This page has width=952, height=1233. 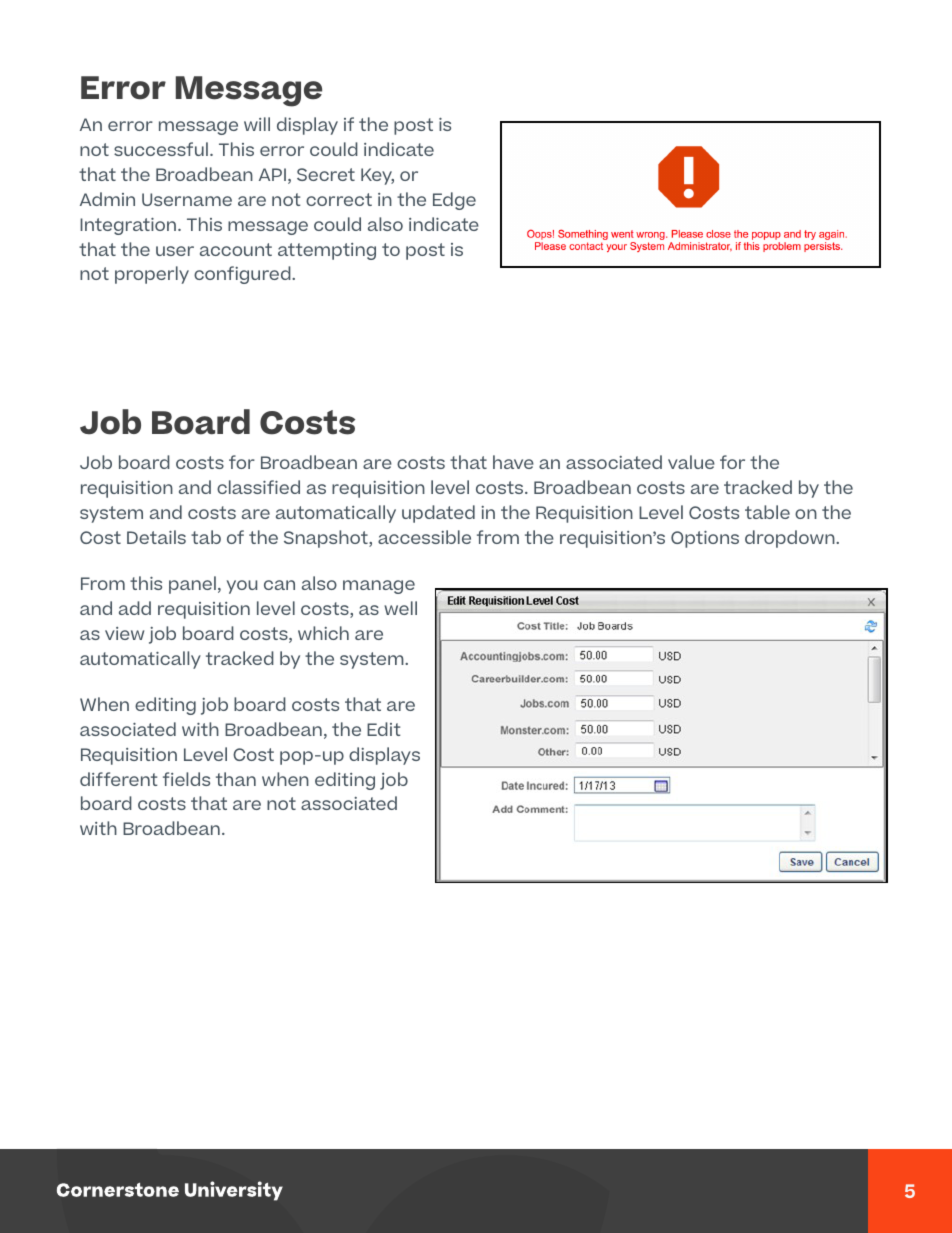 I want to click on Options, so click(x=705, y=539).
